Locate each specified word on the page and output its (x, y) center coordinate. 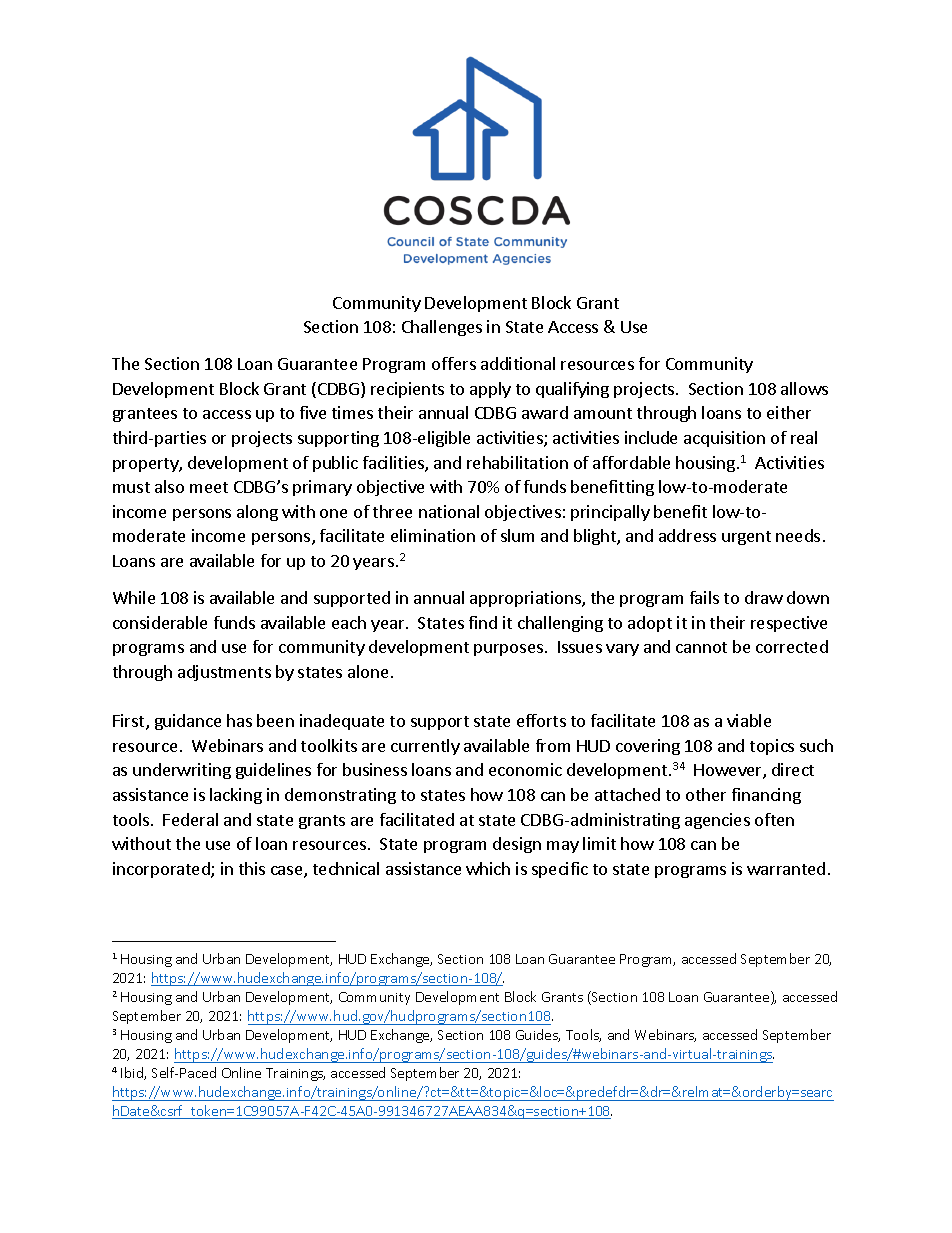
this (252, 868)
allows (804, 388)
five (313, 412)
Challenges (442, 328)
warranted (786, 868)
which (488, 868)
